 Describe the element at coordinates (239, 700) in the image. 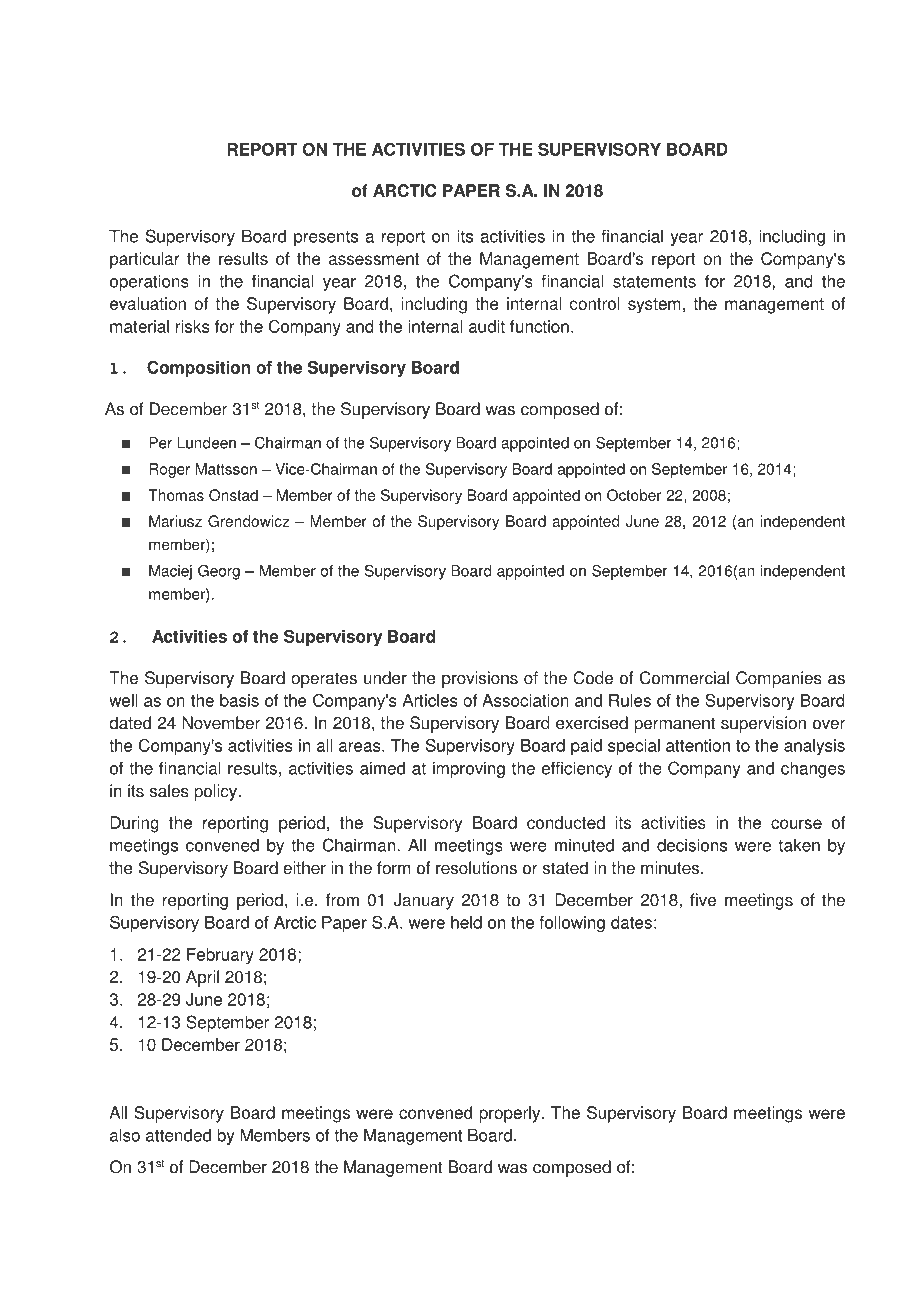

I see `basis` at that location.
